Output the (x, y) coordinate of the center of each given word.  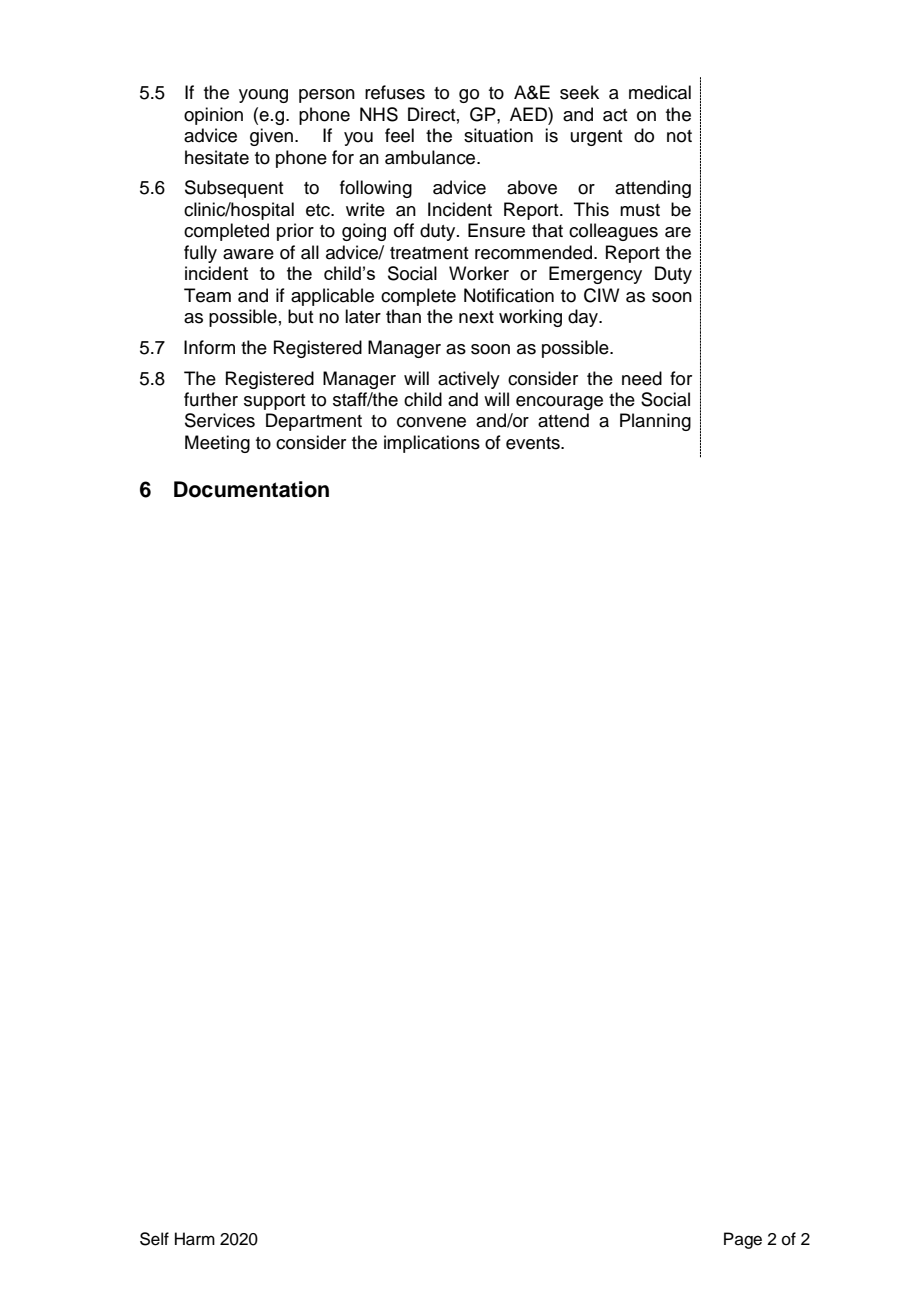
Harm (195, 1239)
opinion (213, 116)
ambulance (431, 157)
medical (660, 92)
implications (432, 444)
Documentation (251, 489)
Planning (655, 422)
